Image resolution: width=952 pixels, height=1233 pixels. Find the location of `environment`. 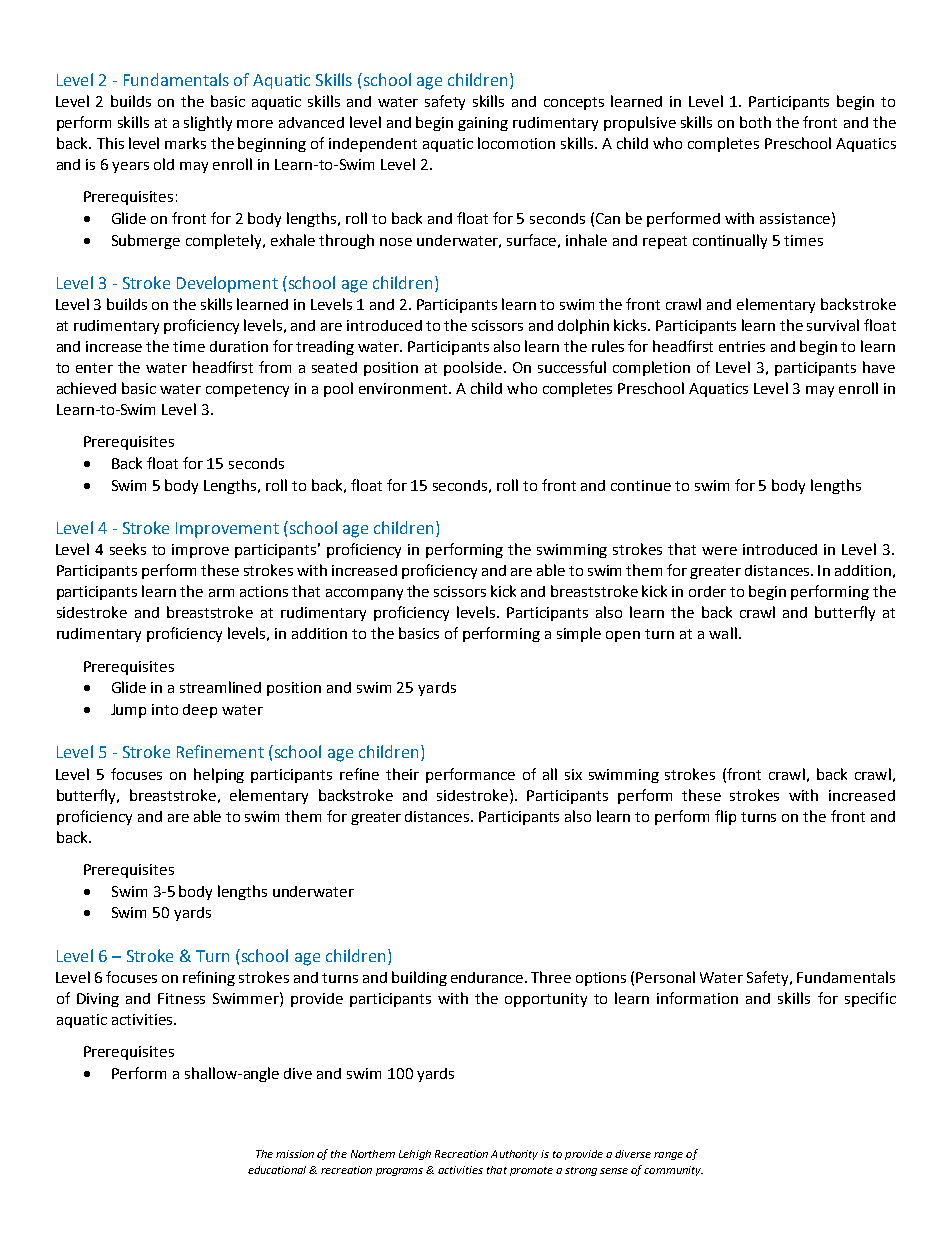

environment is located at coordinates (404, 388).
